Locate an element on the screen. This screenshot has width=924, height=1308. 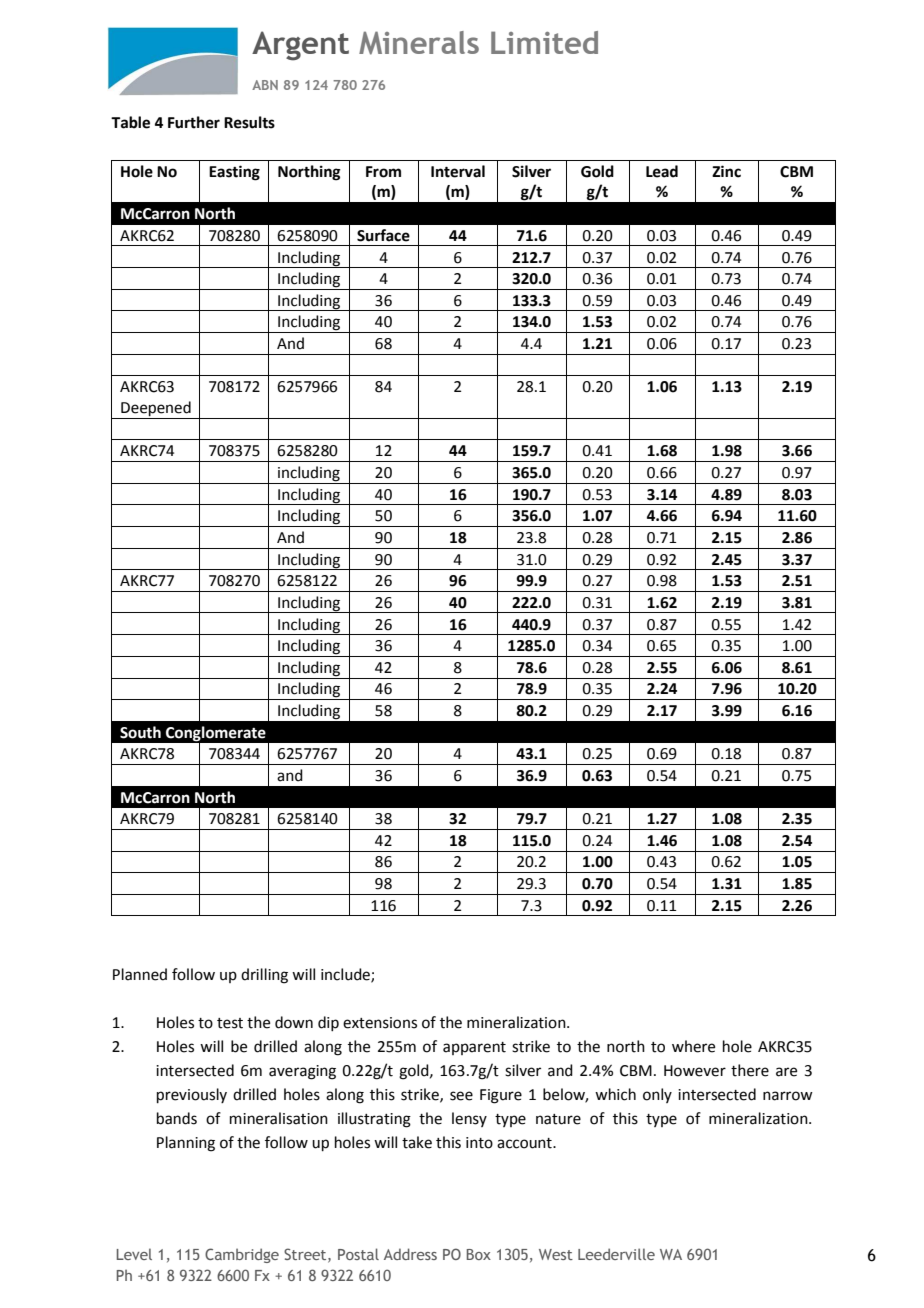
only is located at coordinates (657, 1095).
